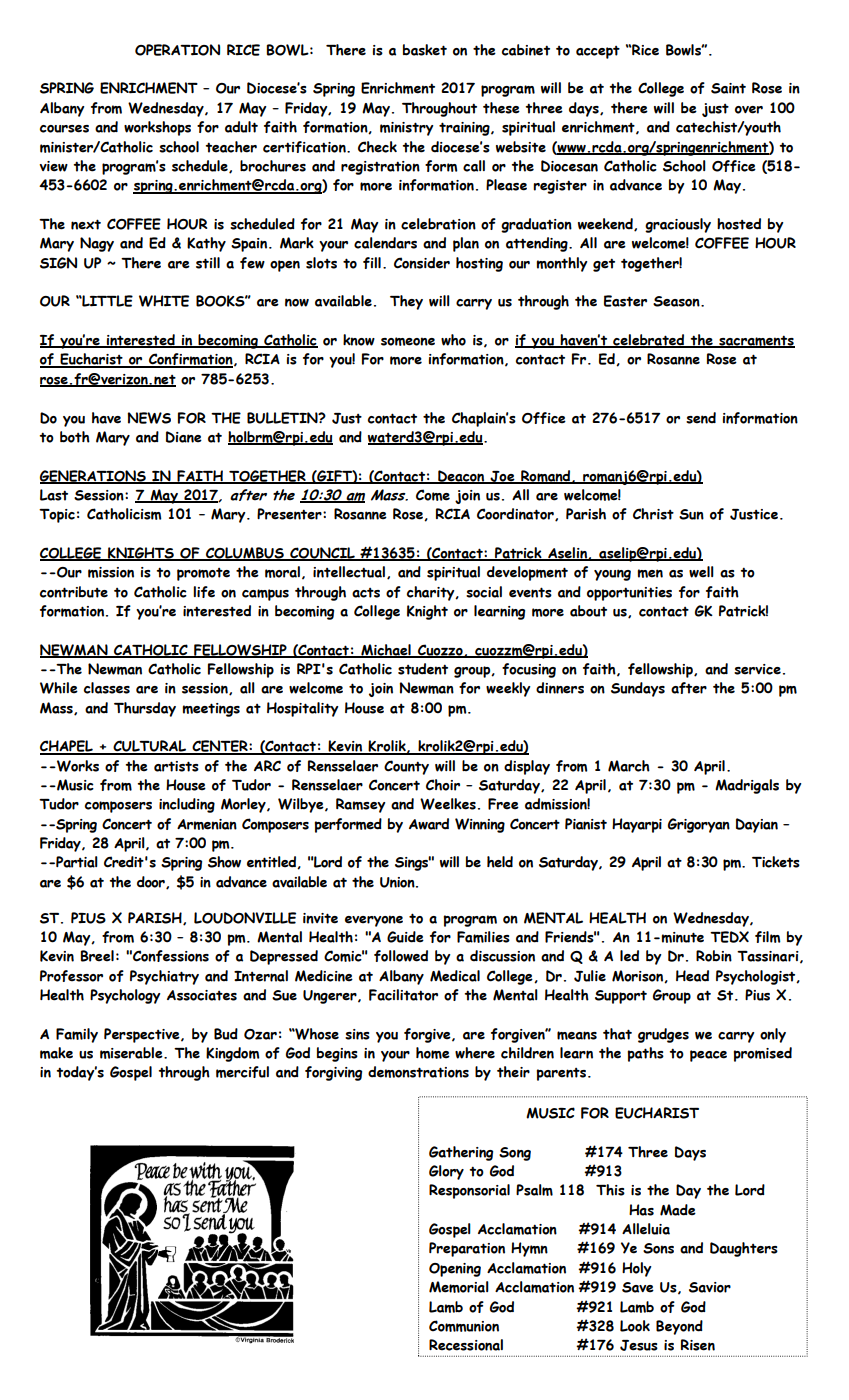  I want to click on well, so click(701, 572).
